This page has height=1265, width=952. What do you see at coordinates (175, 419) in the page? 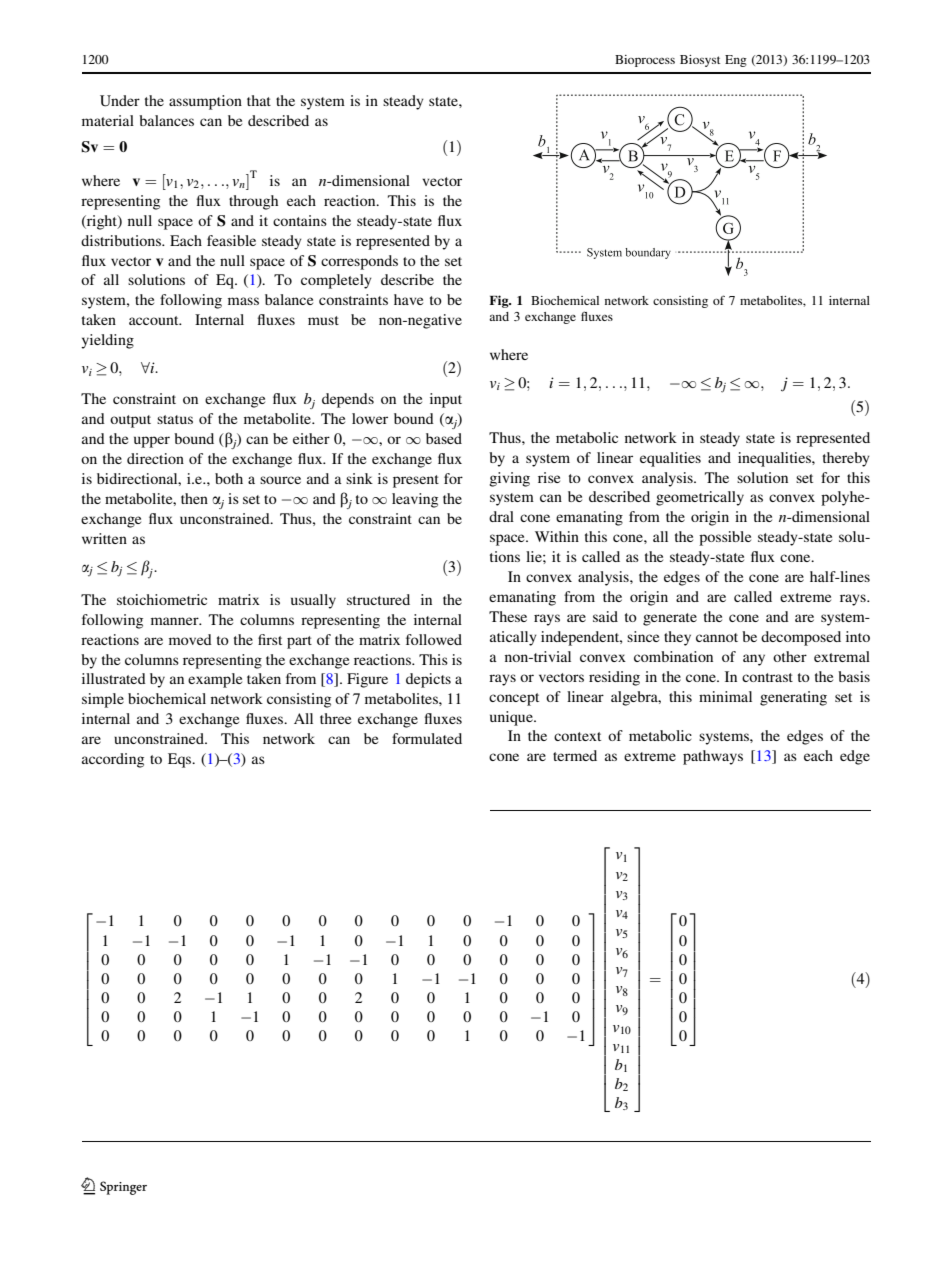
I see `status` at bounding box center [175, 419].
